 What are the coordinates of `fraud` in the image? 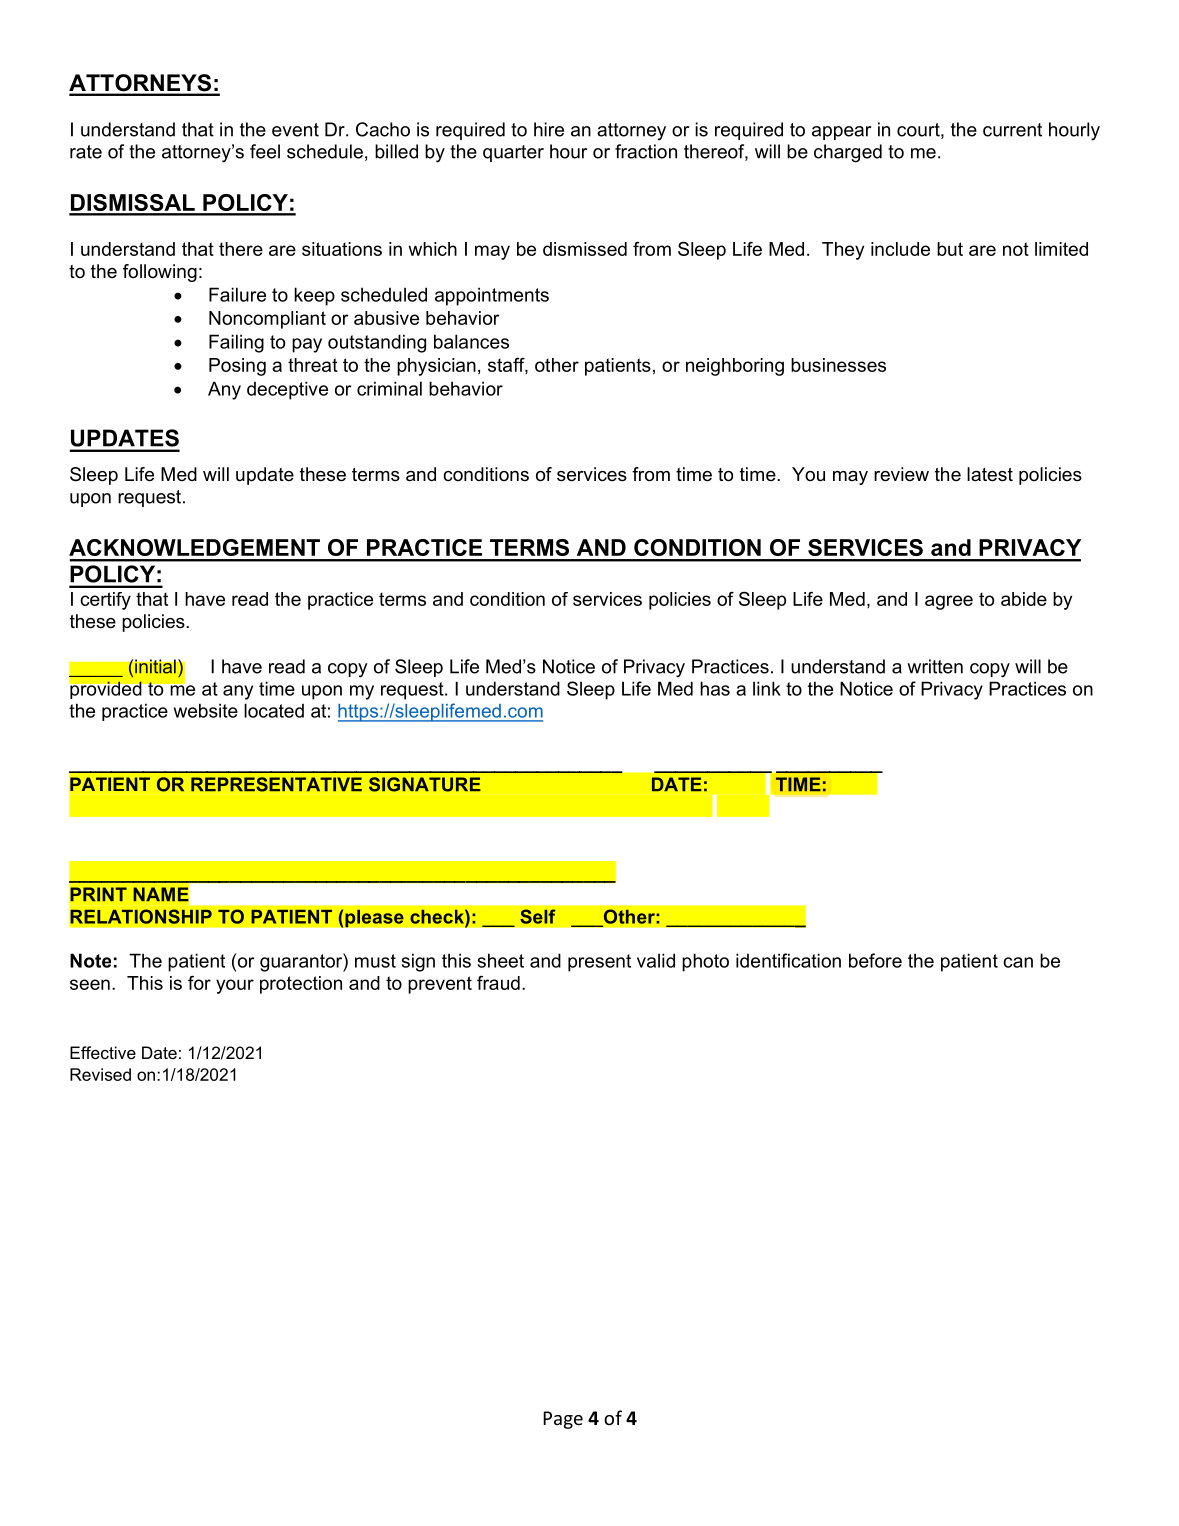 It's located at (498, 983).
